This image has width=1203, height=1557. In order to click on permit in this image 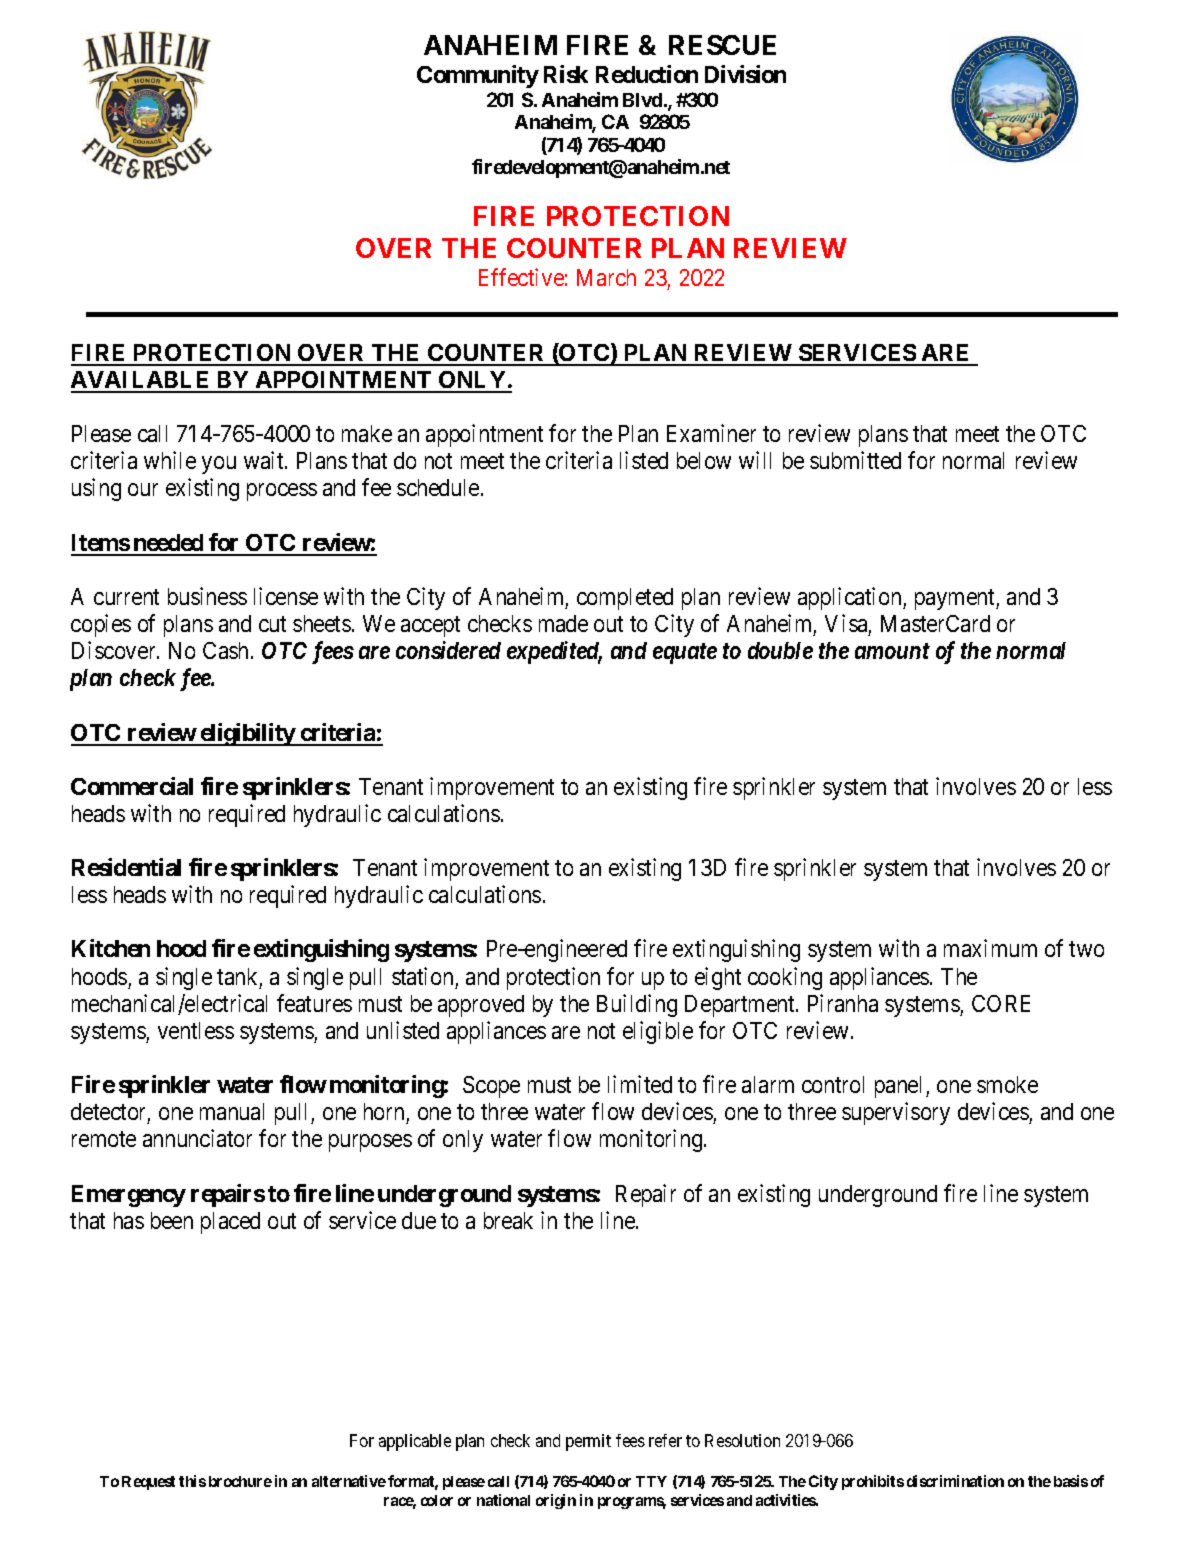, I will do `click(588, 1442)`.
